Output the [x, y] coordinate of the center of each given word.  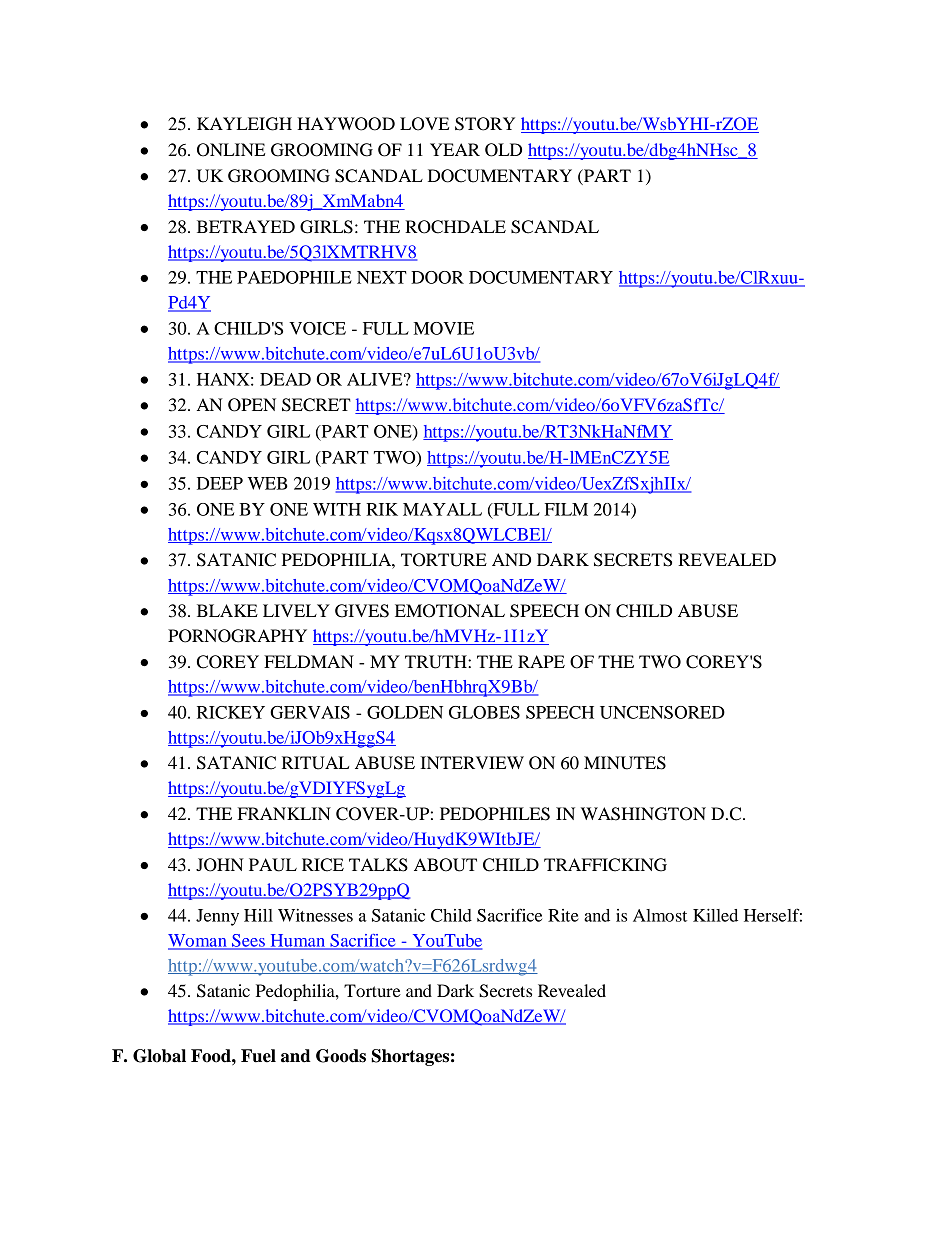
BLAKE [227, 610]
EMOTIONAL [450, 611]
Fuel [258, 1056]
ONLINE [231, 150]
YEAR [455, 149]
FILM [566, 509]
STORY [485, 124]
